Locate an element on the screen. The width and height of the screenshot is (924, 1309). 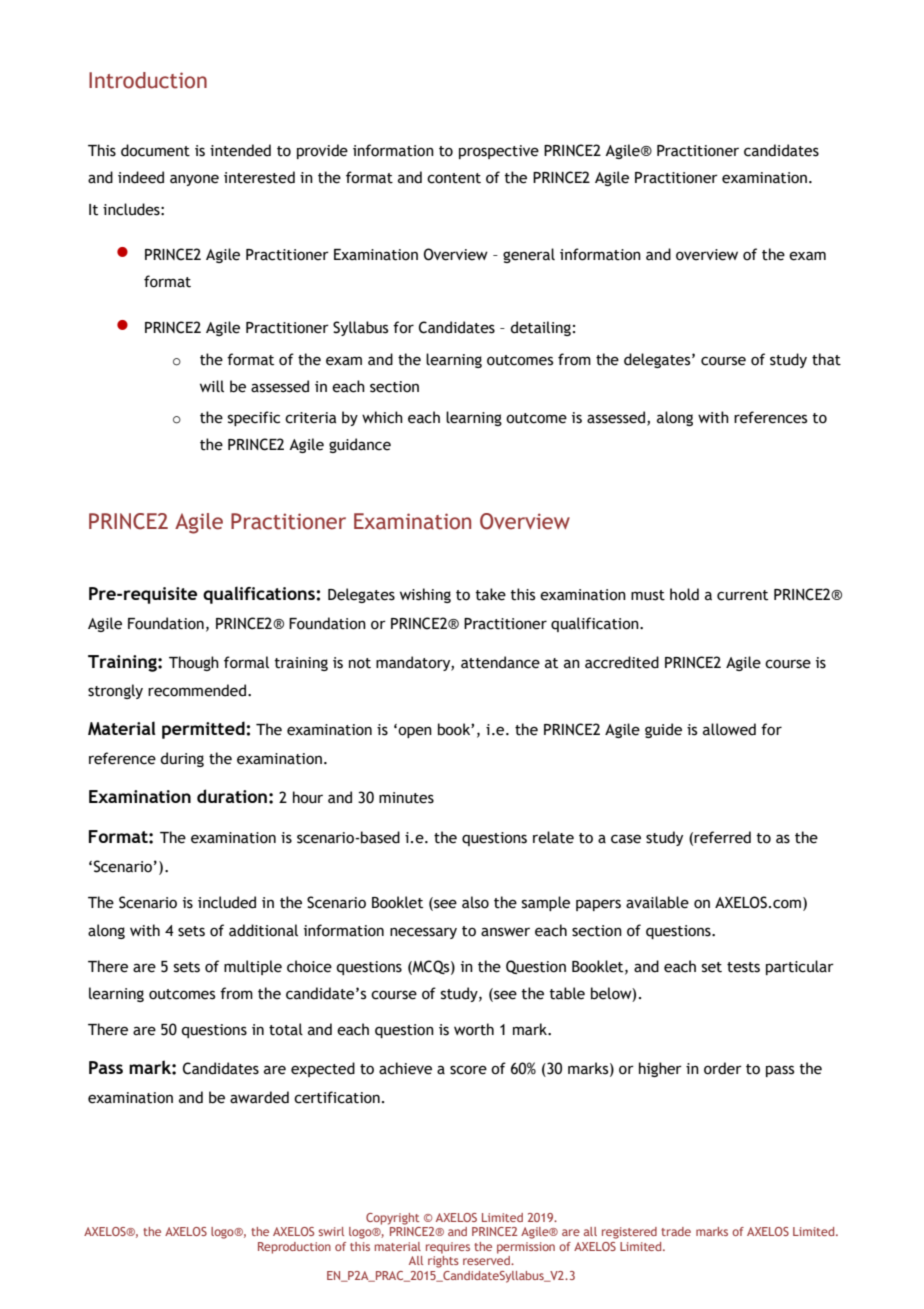
general is located at coordinates (529, 255).
